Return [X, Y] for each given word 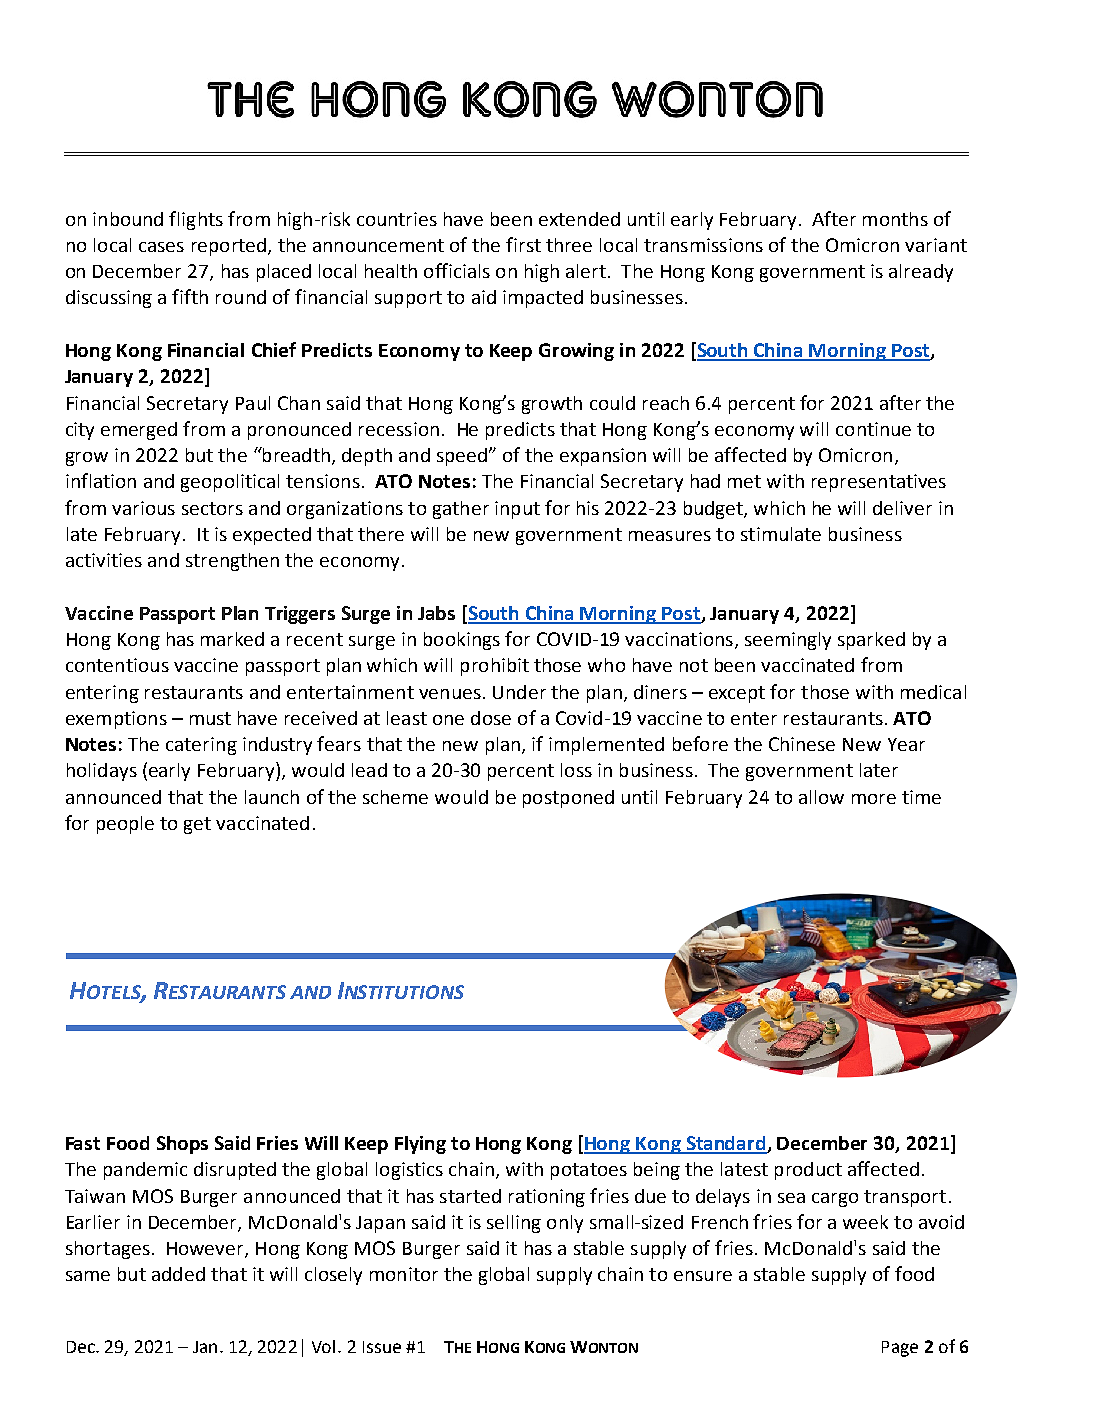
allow [821, 797]
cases [161, 247]
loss [576, 770]
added [178, 1274]
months [895, 219]
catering [201, 746]
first [523, 244]
